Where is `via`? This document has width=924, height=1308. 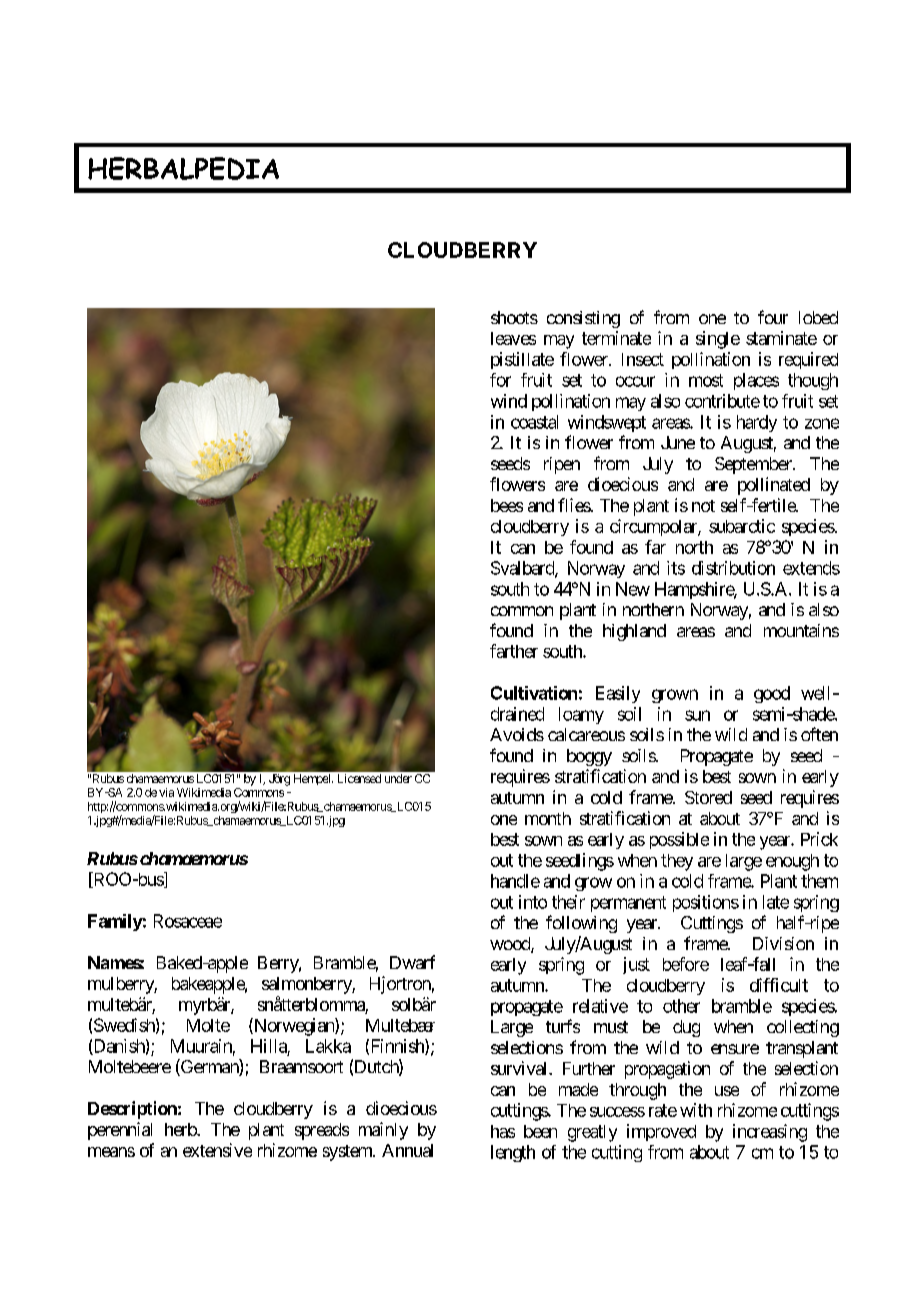
via is located at coordinates (166, 792).
